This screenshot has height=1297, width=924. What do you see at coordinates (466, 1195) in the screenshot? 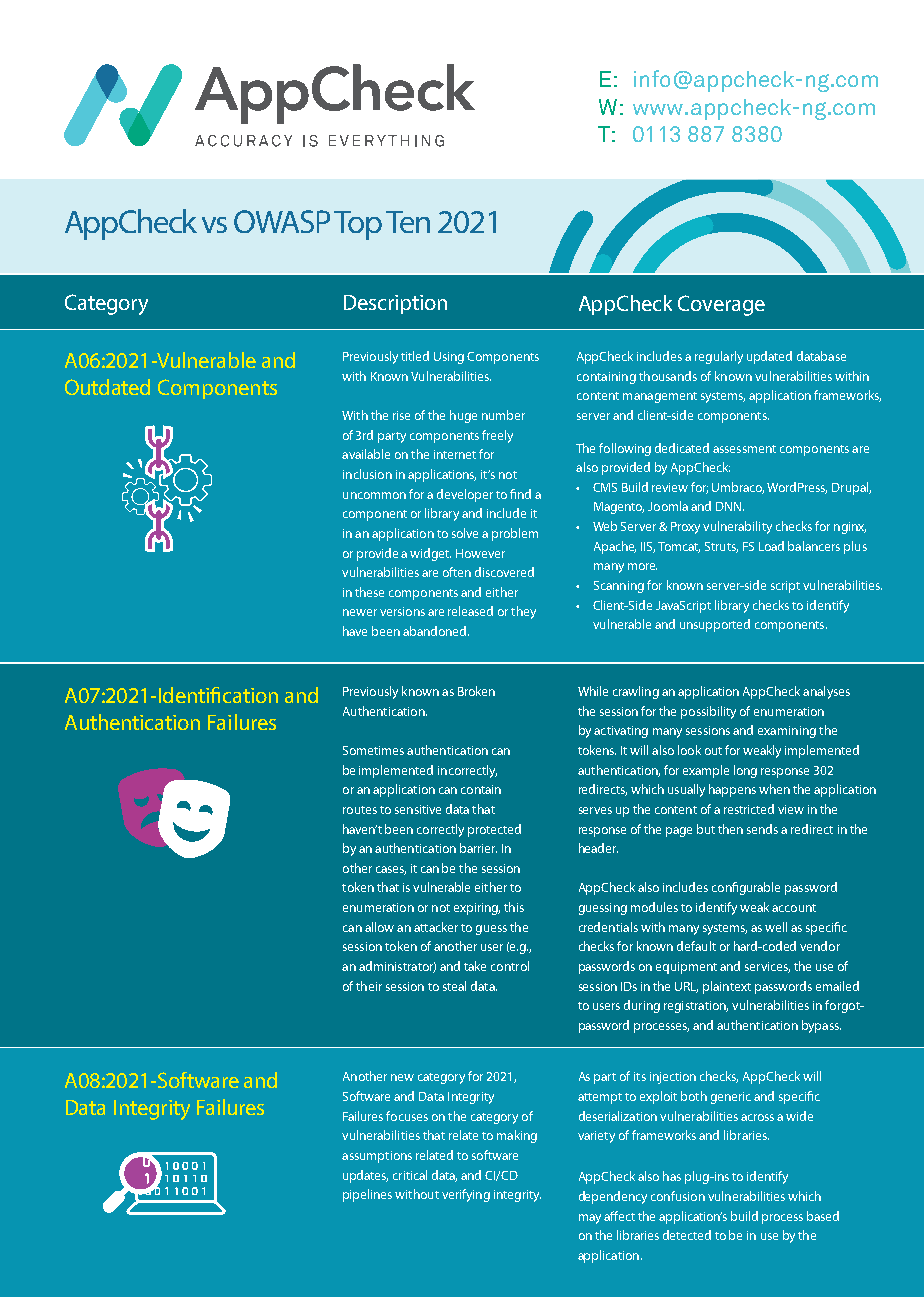
I see `verifying` at bounding box center [466, 1195].
